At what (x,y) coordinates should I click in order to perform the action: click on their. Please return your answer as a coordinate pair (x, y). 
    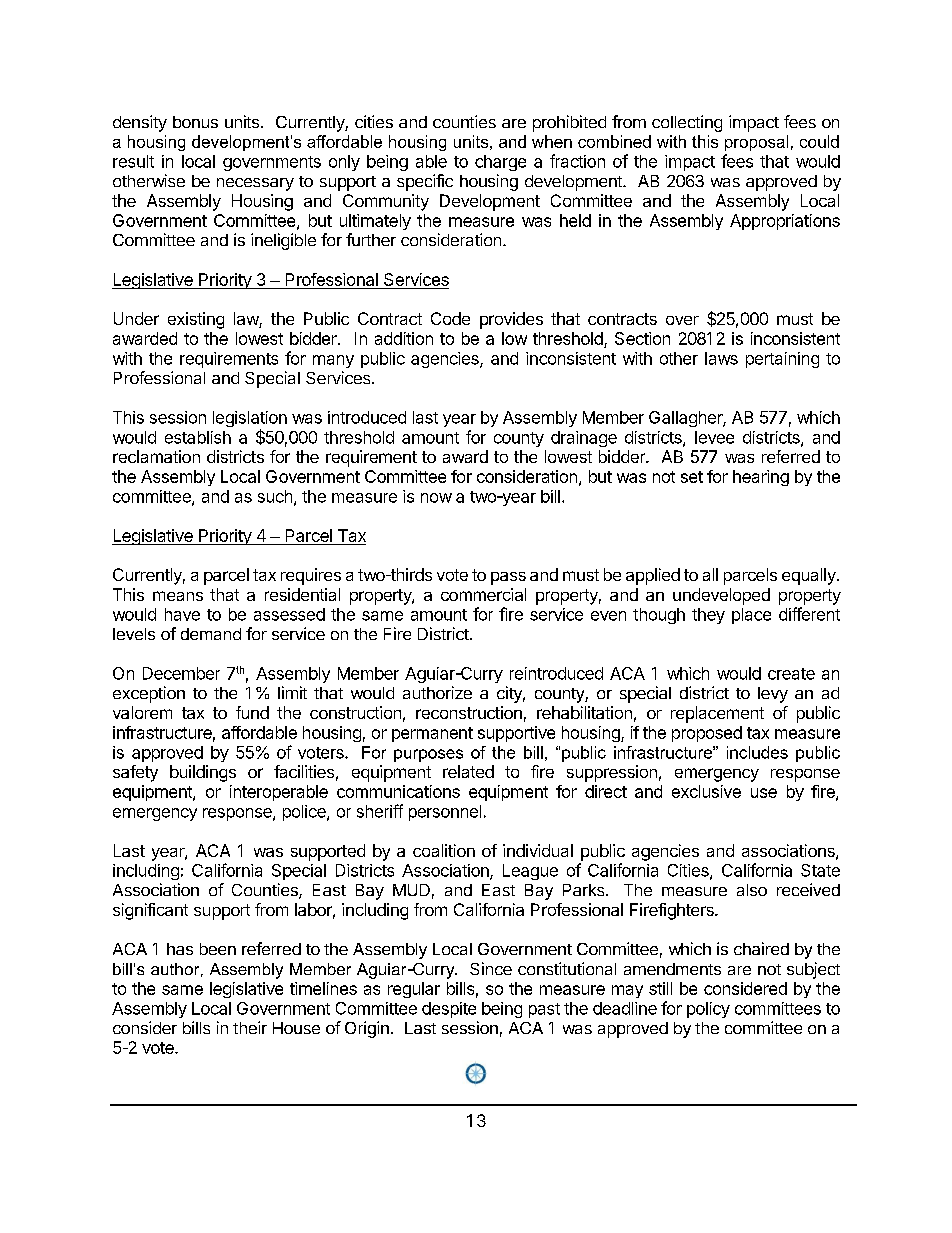
    Looking at the image, I should click on (250, 1027).
